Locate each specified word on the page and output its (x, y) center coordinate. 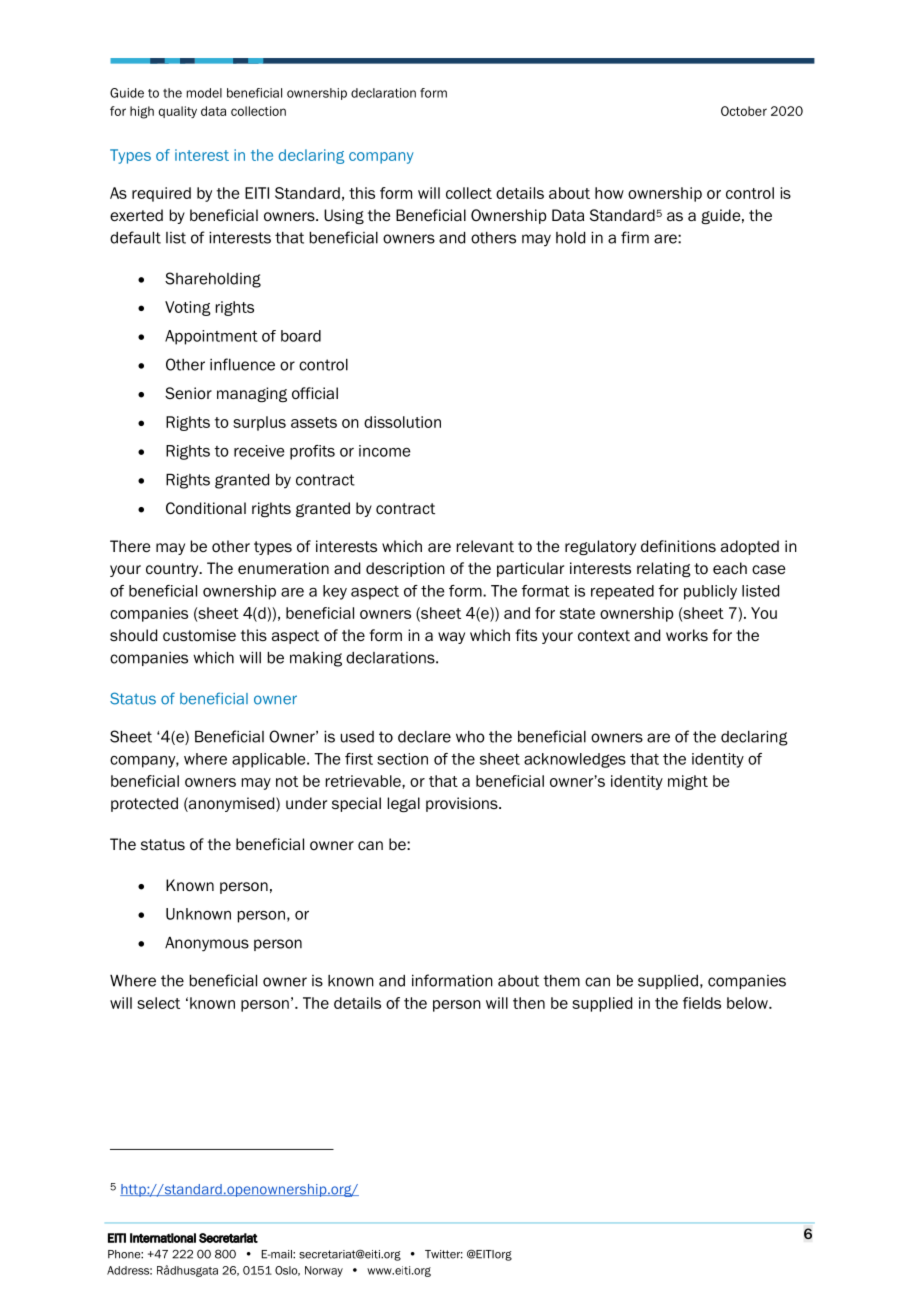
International (163, 1238)
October (744, 111)
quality (178, 112)
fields (702, 1003)
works (687, 635)
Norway (324, 1271)
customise (199, 635)
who (470, 737)
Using (344, 216)
